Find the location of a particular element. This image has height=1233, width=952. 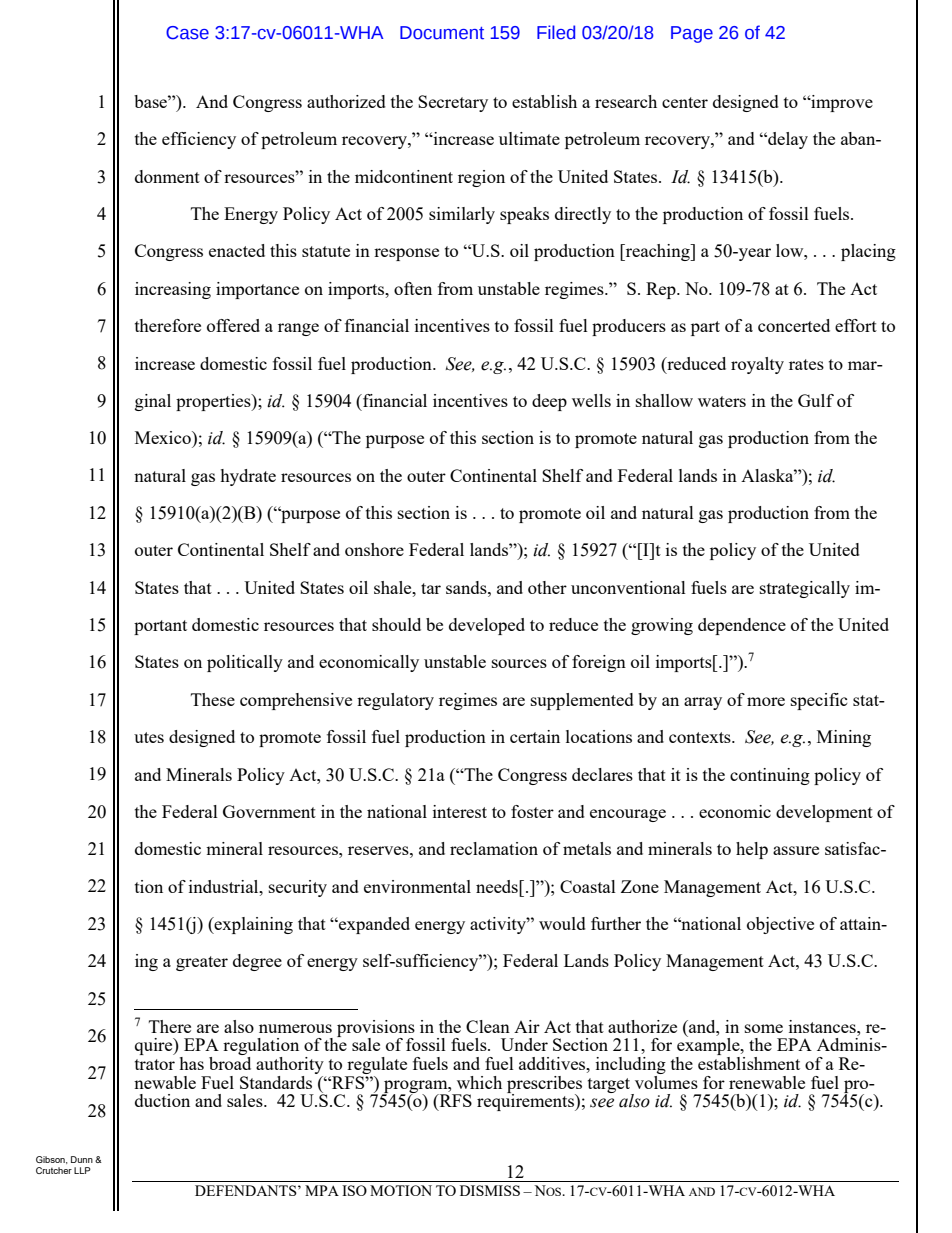

Dunn is located at coordinates (82, 1159).
